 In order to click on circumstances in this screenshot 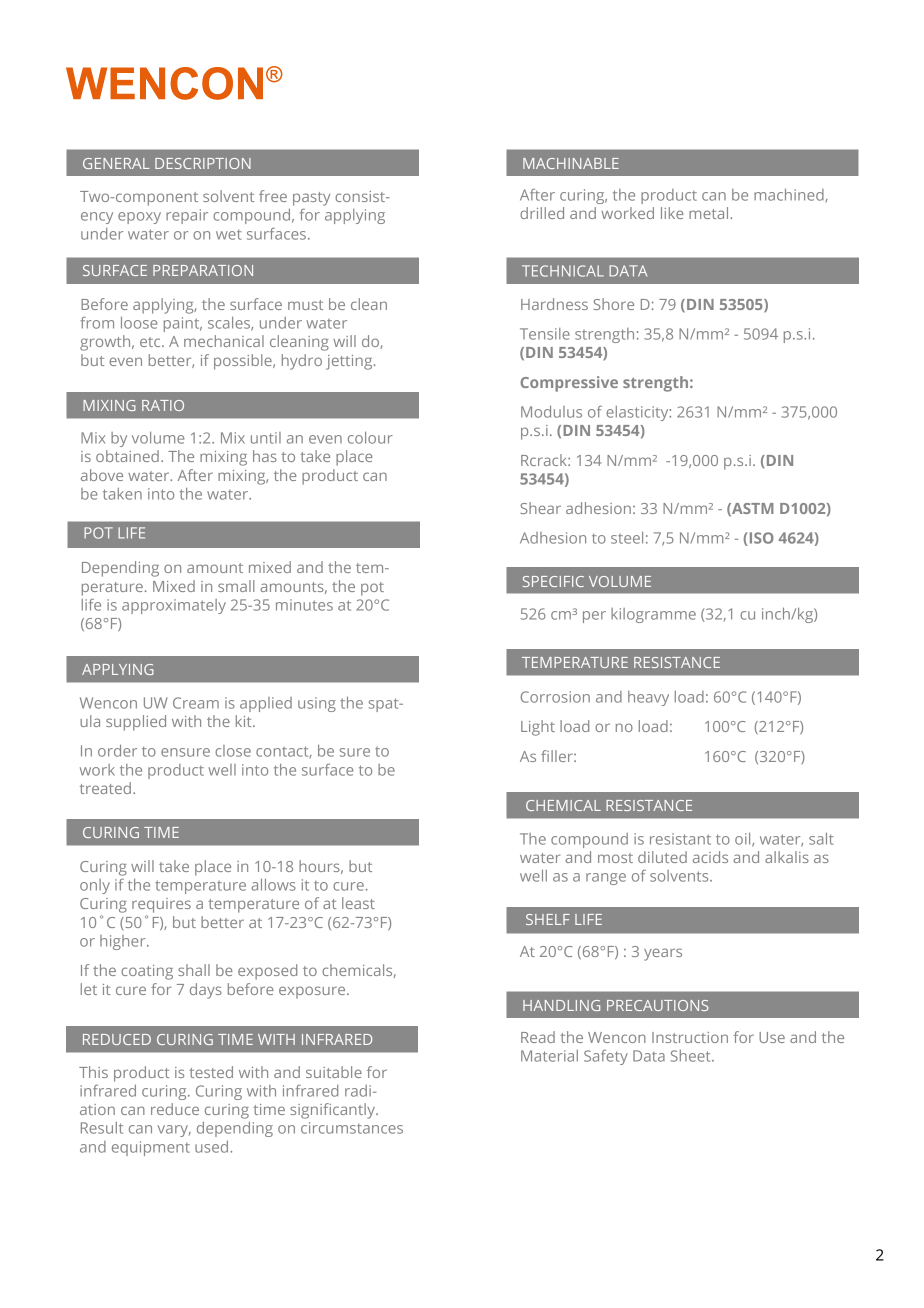, I will do `click(352, 1128)`.
